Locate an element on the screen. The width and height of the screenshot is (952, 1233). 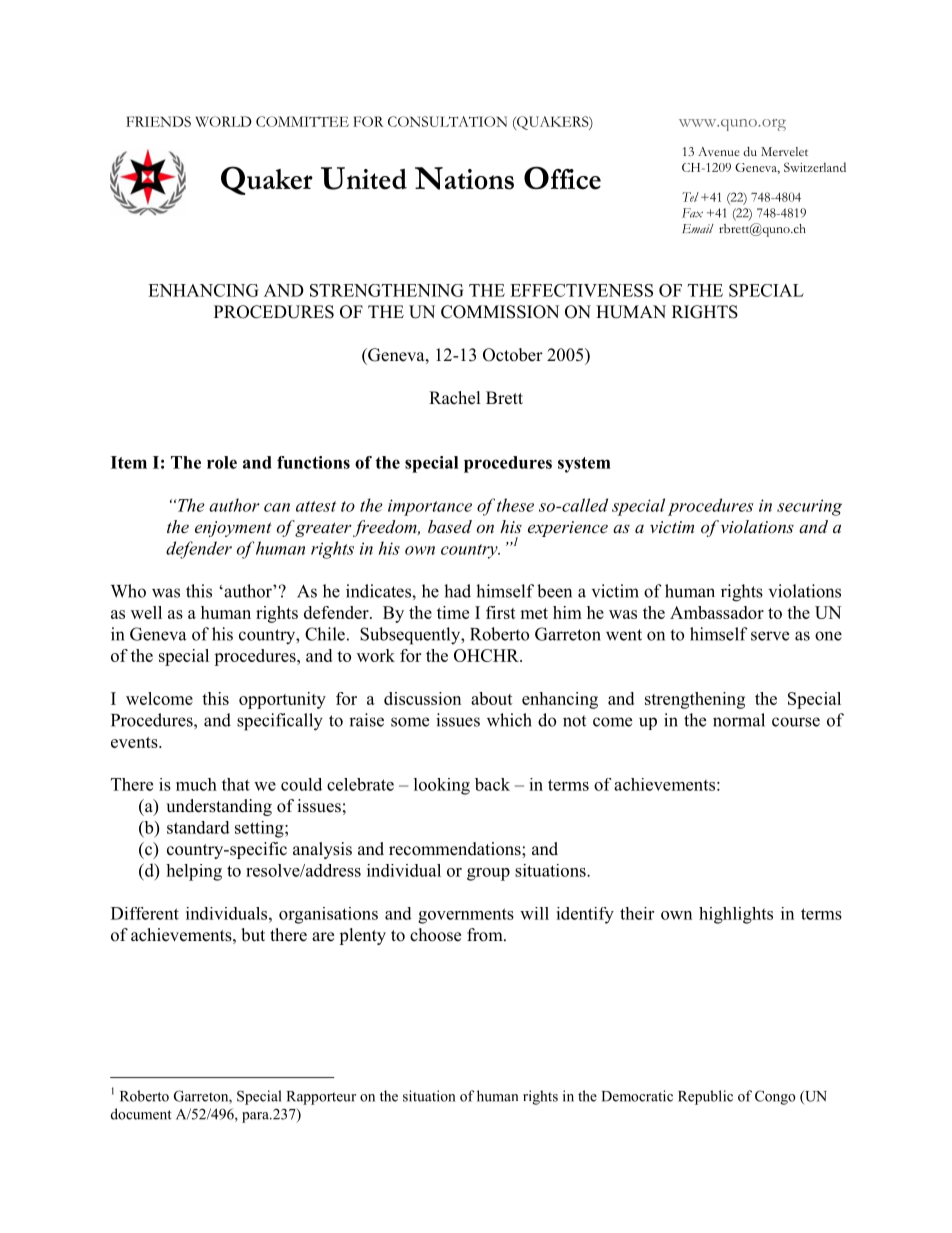
document is located at coordinates (141, 1114).
